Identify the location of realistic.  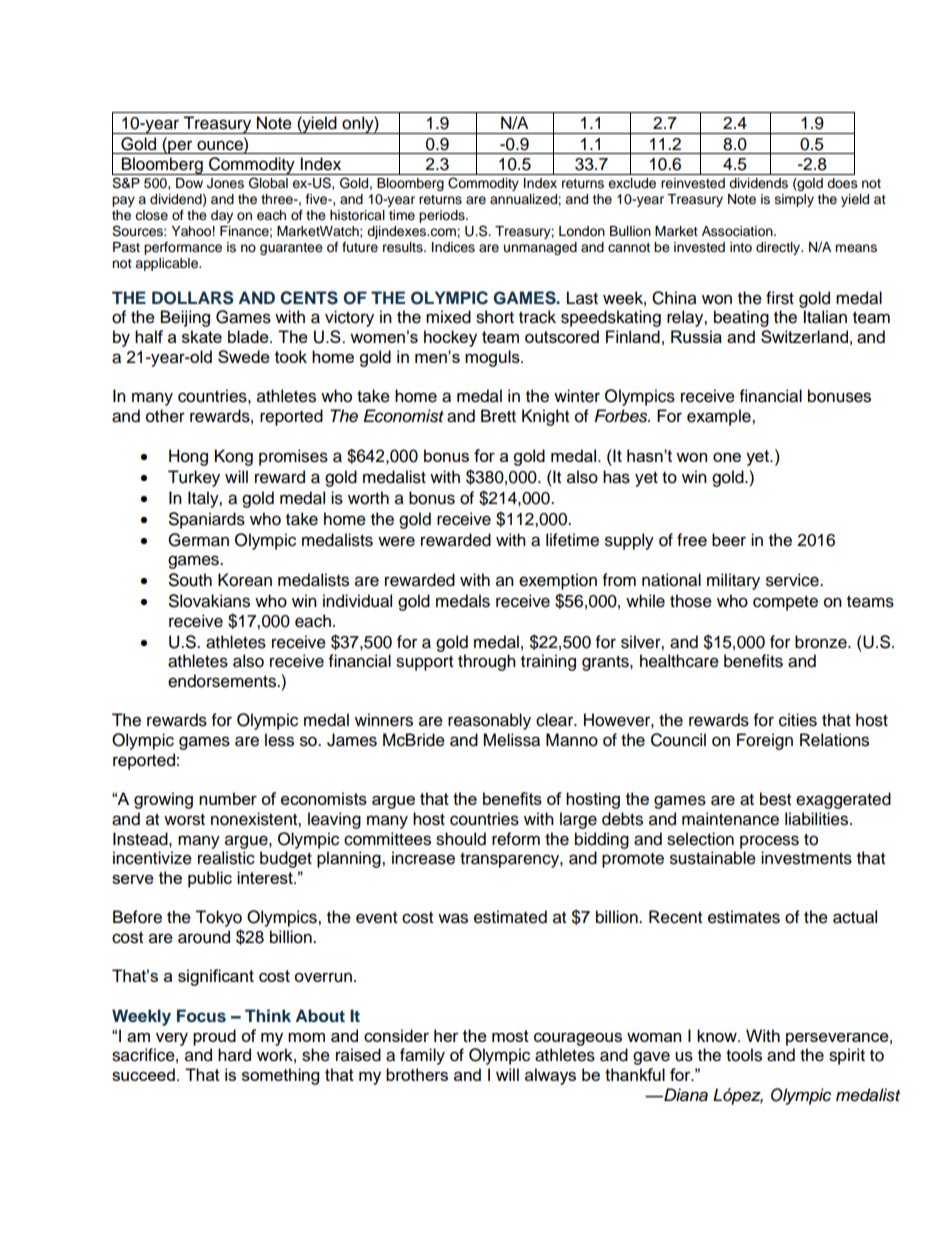
(226, 858).
